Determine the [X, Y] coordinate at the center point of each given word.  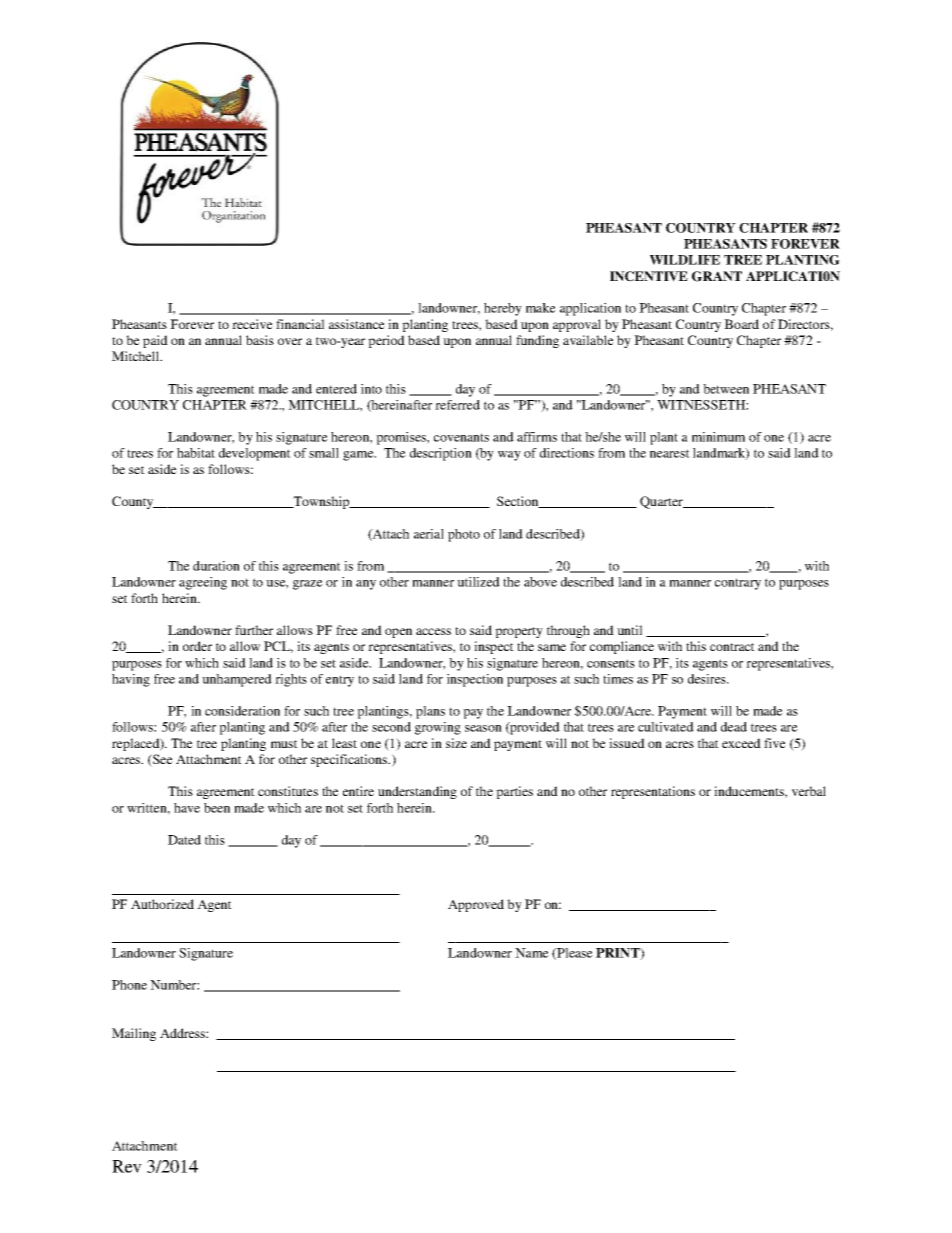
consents [611, 663]
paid [155, 341]
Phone [129, 985]
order [197, 646]
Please [574, 954]
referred [457, 405]
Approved [476, 905]
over [290, 341]
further [254, 630]
